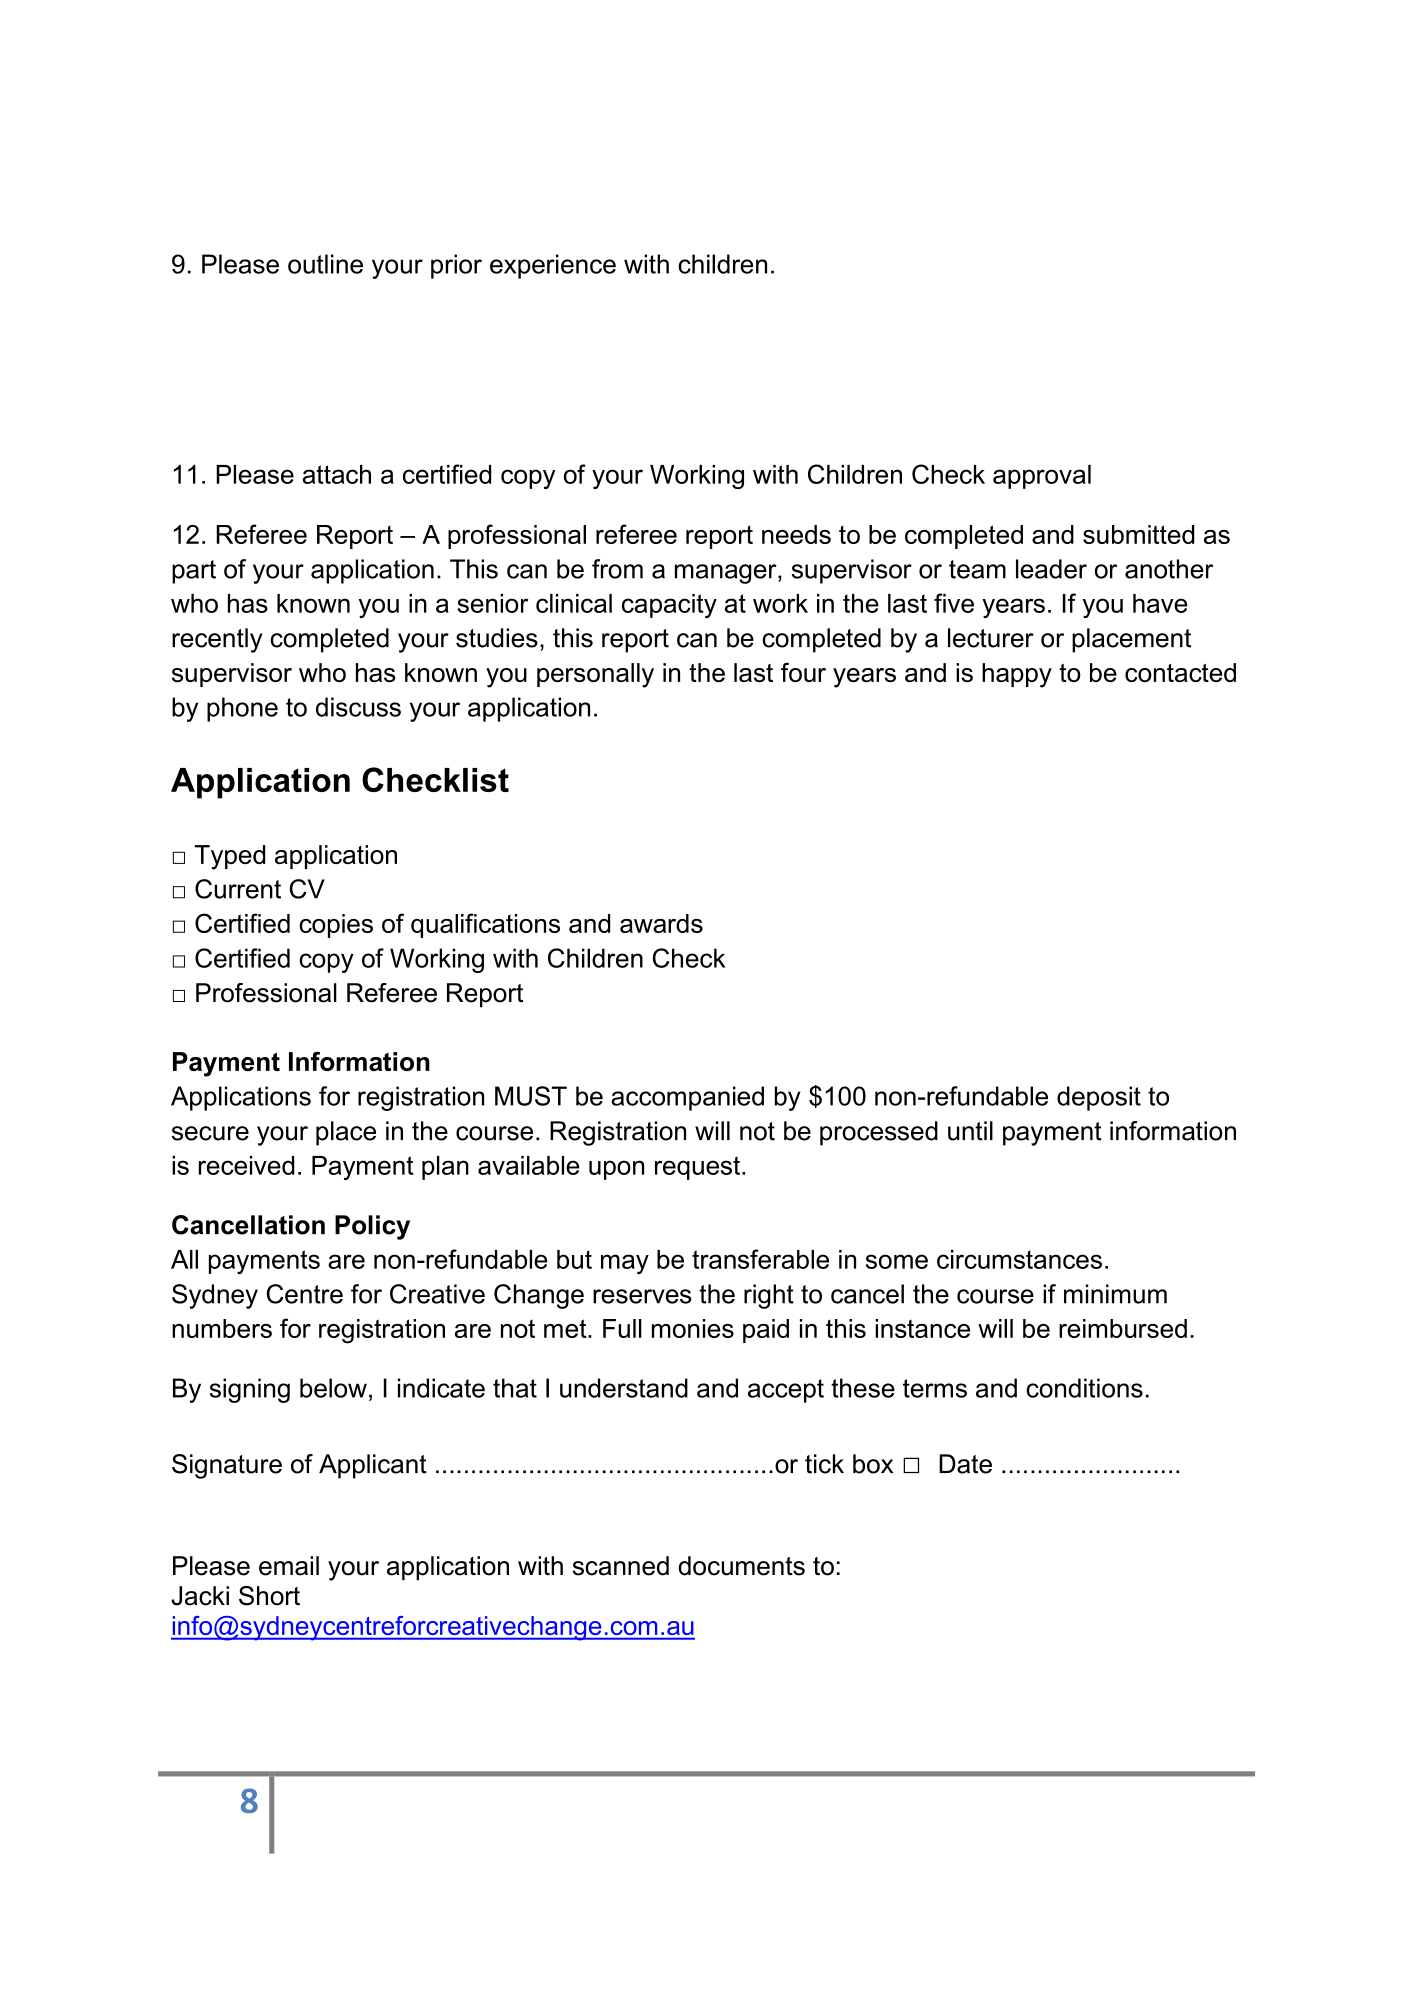 The height and width of the page is (1998, 1413). Describe the element at coordinates (336, 926) in the page. I see `copies` at that location.
